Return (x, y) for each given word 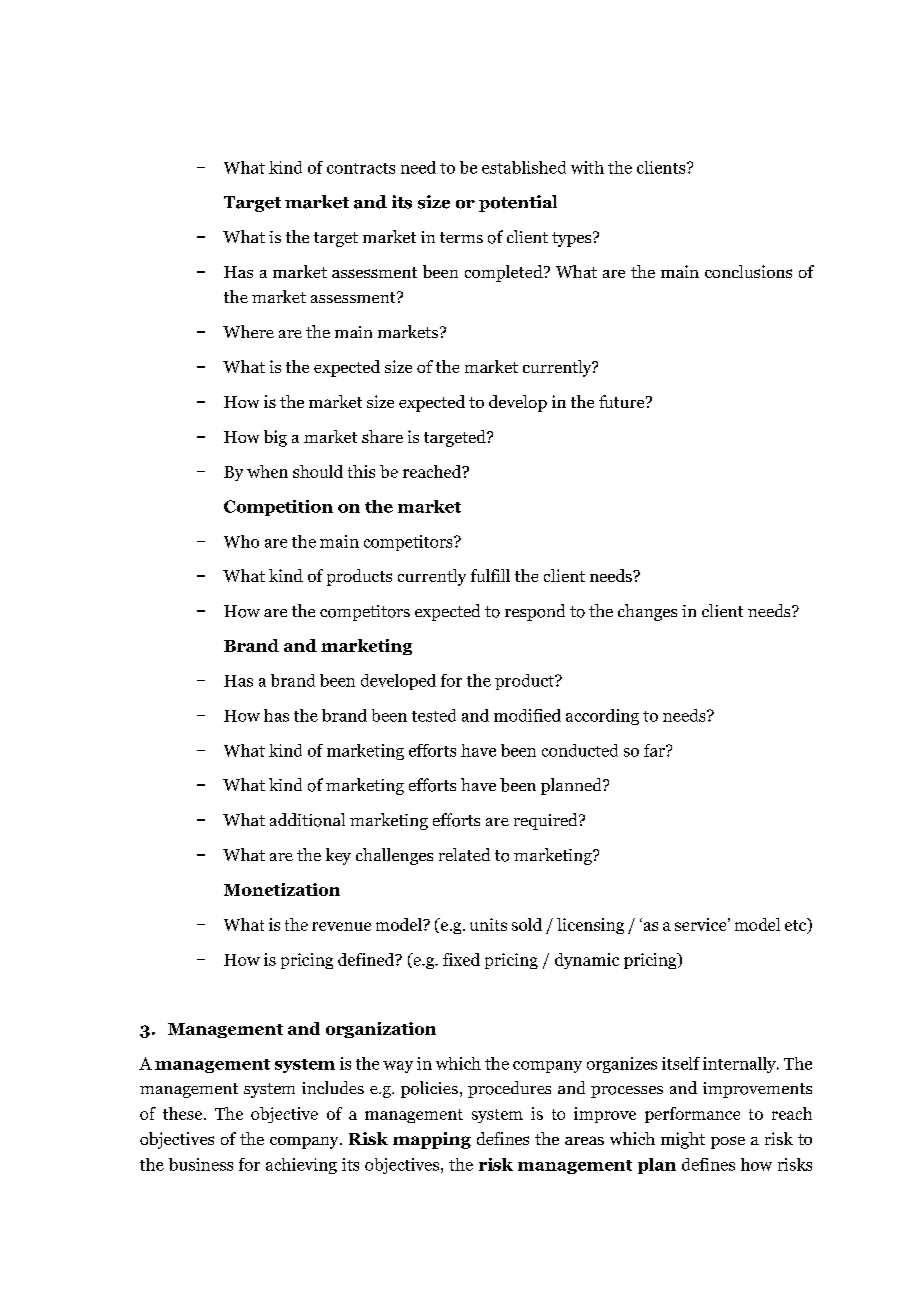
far (655, 750)
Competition (278, 508)
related (464, 854)
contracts (361, 168)
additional (307, 820)
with (587, 167)
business (201, 1164)
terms (461, 237)
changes (647, 612)
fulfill (490, 575)
